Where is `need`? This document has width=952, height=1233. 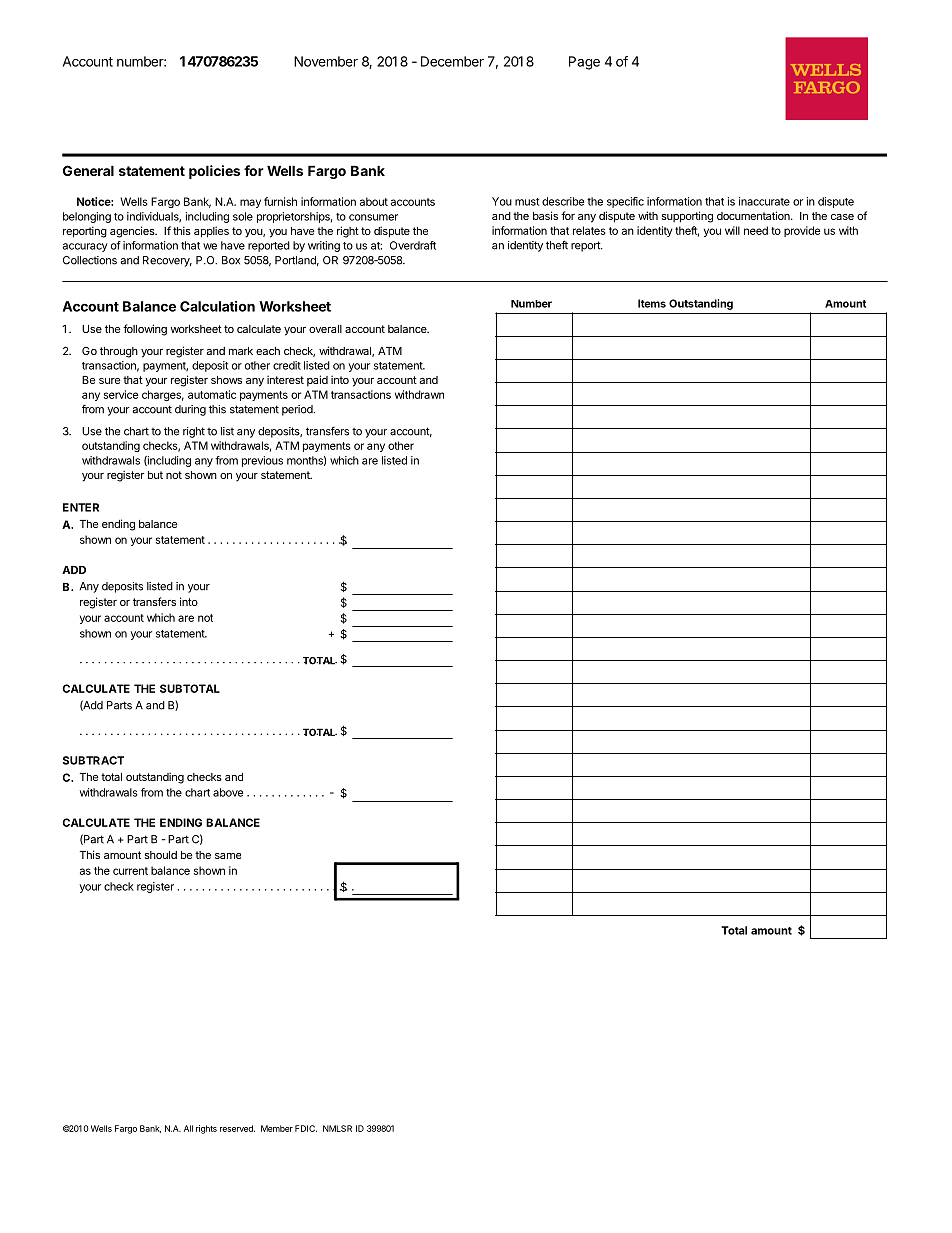
need is located at coordinates (756, 230).
